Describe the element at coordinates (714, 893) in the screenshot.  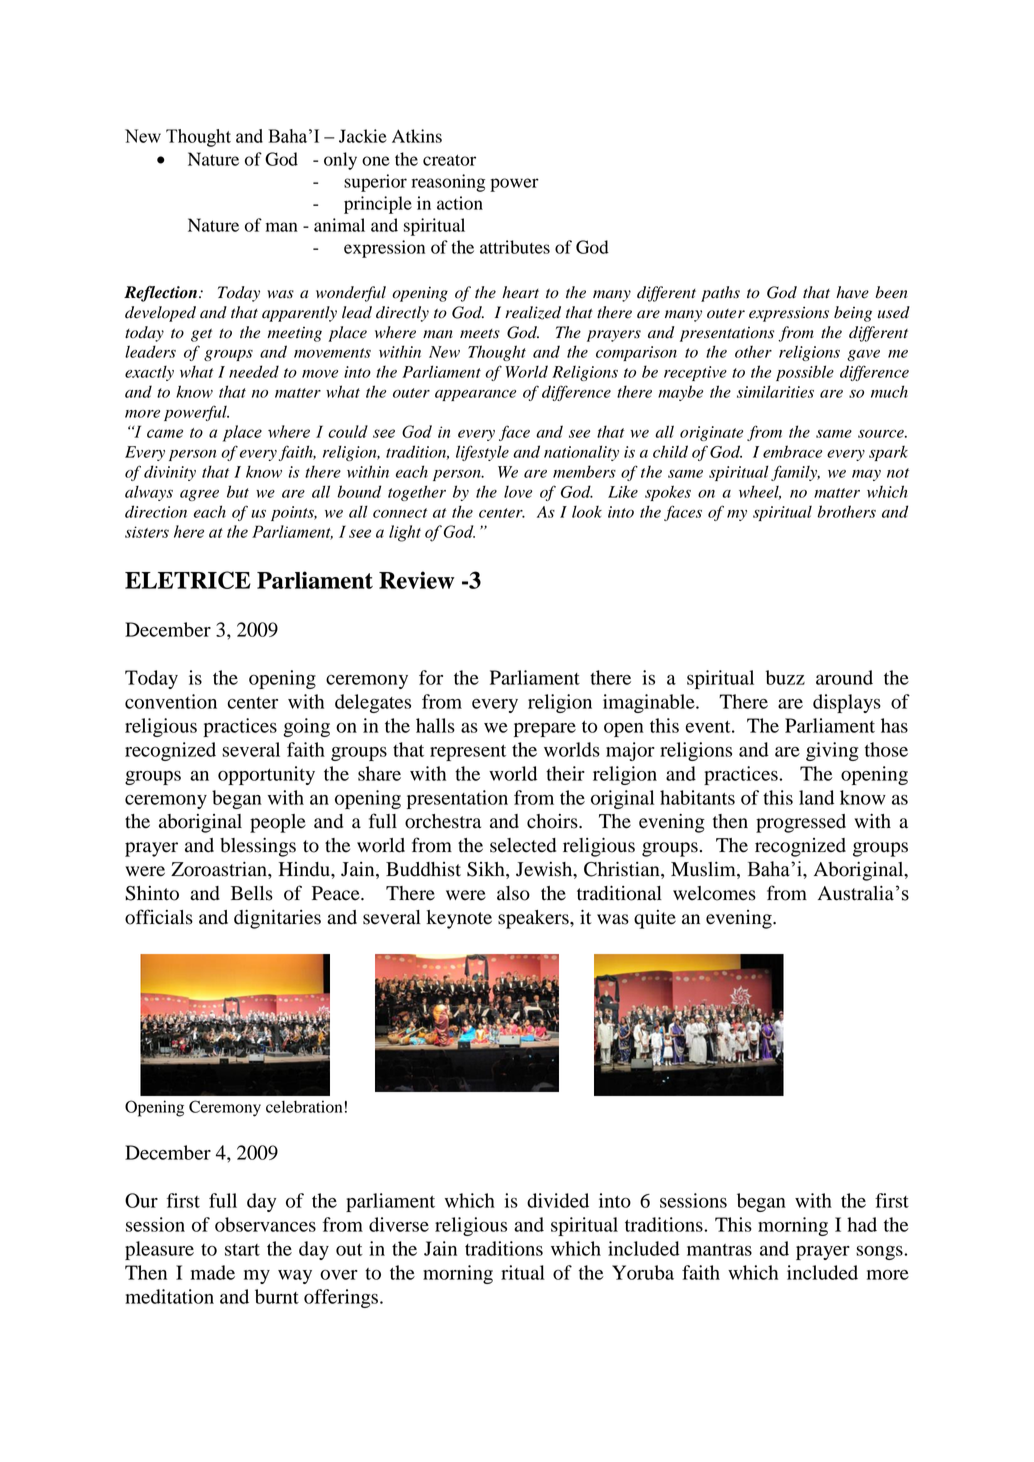
I see `welcomes` at that location.
